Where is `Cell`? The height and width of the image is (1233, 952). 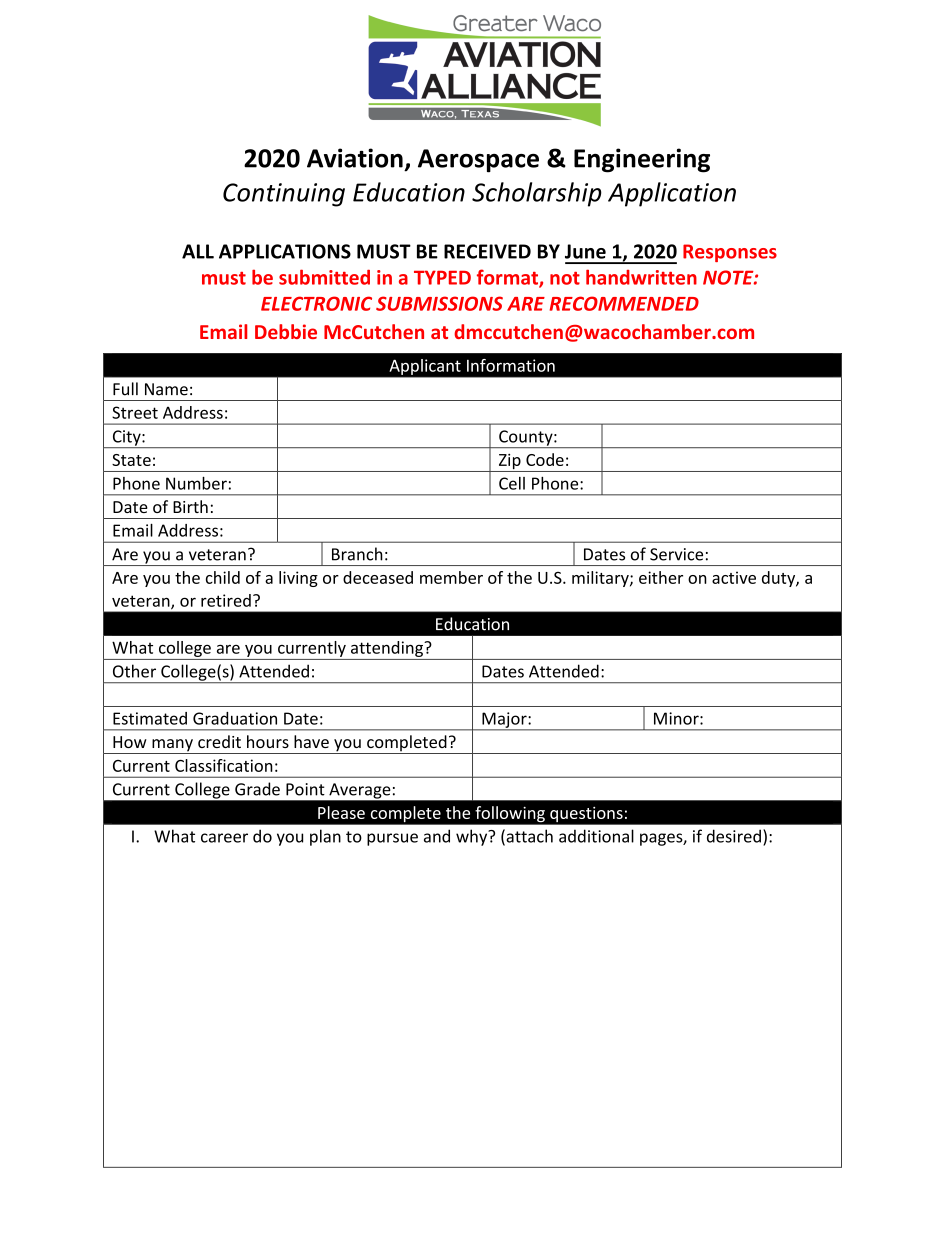 Cell is located at coordinates (512, 483).
